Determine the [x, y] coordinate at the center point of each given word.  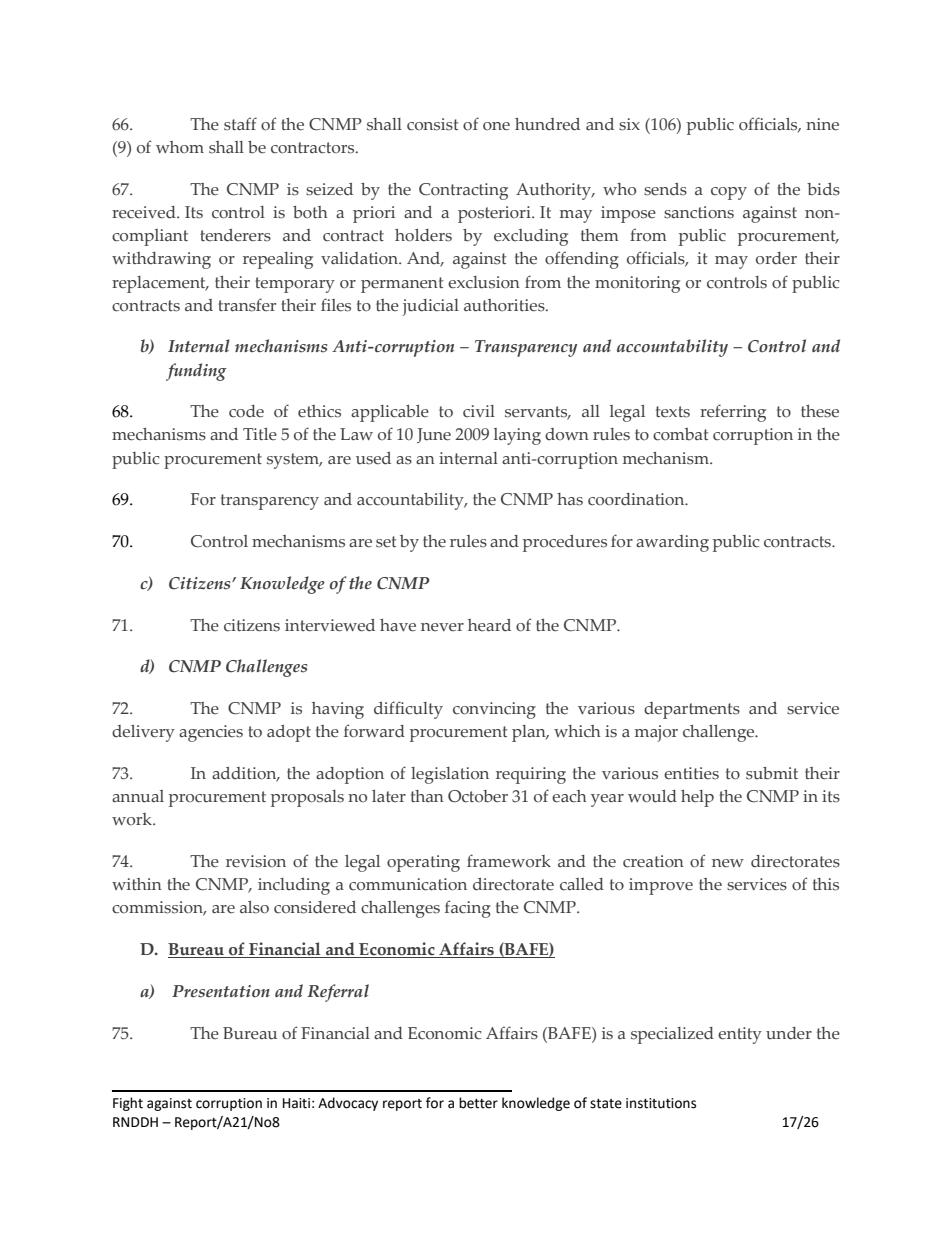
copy [729, 193]
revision [256, 861]
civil [479, 411]
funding [196, 372]
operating [423, 863]
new [728, 863]
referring [733, 413]
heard [489, 625]
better [478, 1103]
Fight [128, 1104]
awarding [672, 543]
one [496, 126]
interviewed [330, 625]
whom [180, 147]
